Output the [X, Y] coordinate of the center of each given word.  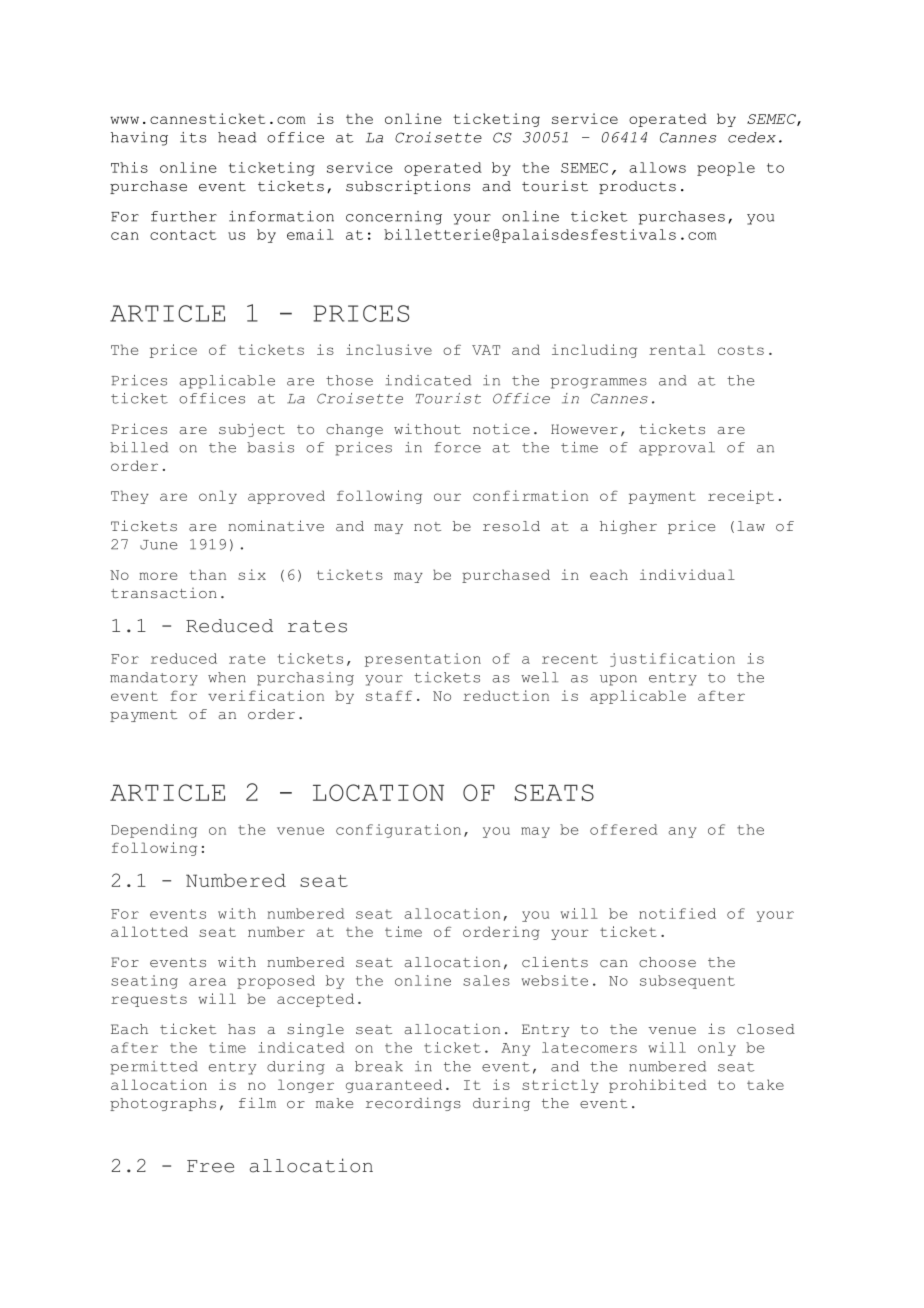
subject [252, 430]
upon [618, 680]
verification [266, 695]
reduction [506, 695]
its [193, 137]
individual [687, 574]
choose [667, 962]
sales [486, 980]
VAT [486, 350]
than [207, 574]
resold [511, 526]
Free [210, 1166]
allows [657, 167]
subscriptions [408, 187]
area [207, 982]
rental [677, 349]
